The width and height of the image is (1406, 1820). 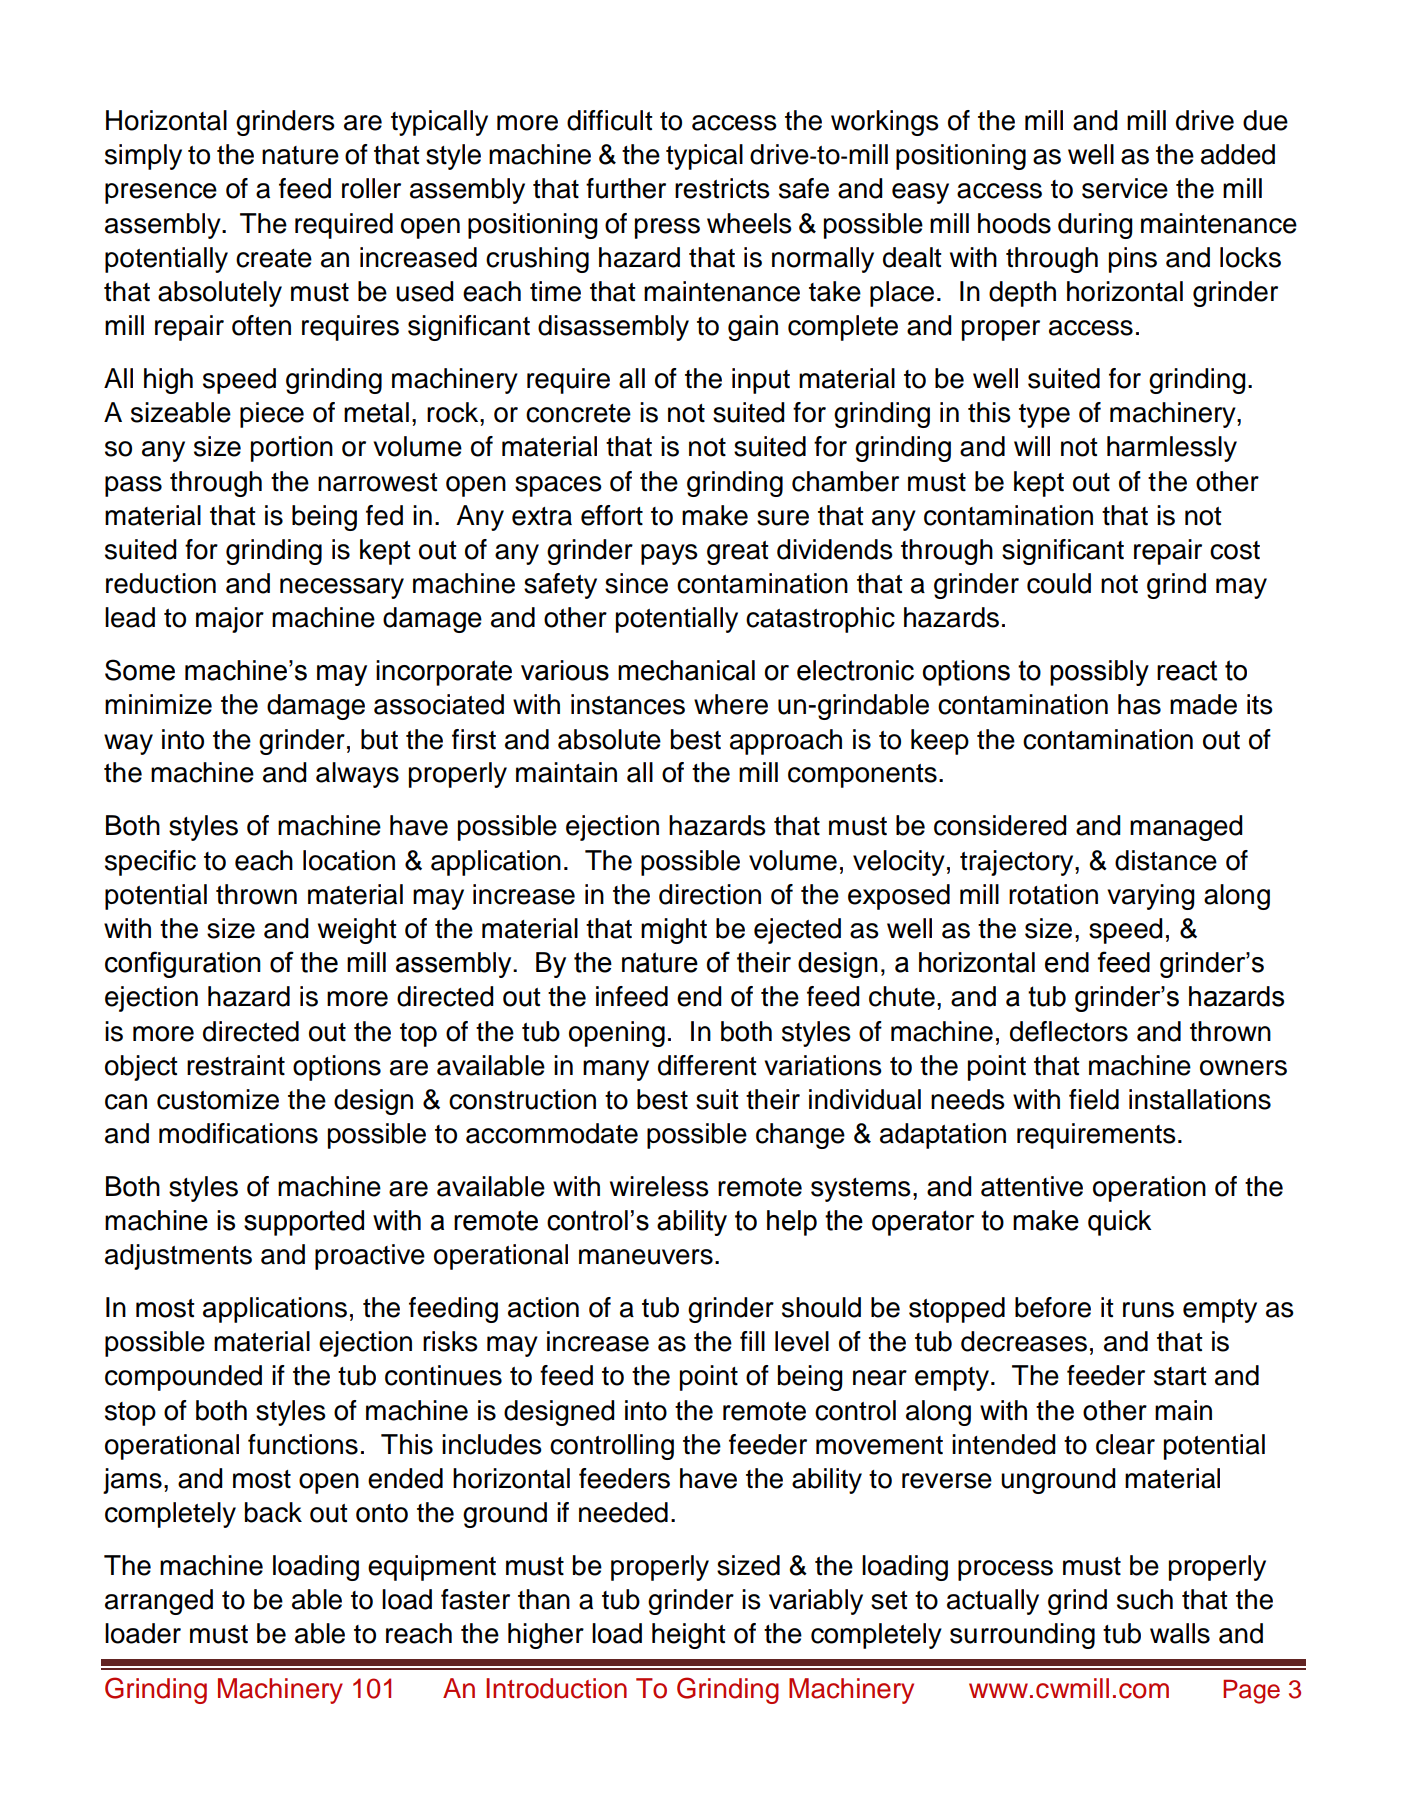 I want to click on arranged, so click(x=159, y=1602).
